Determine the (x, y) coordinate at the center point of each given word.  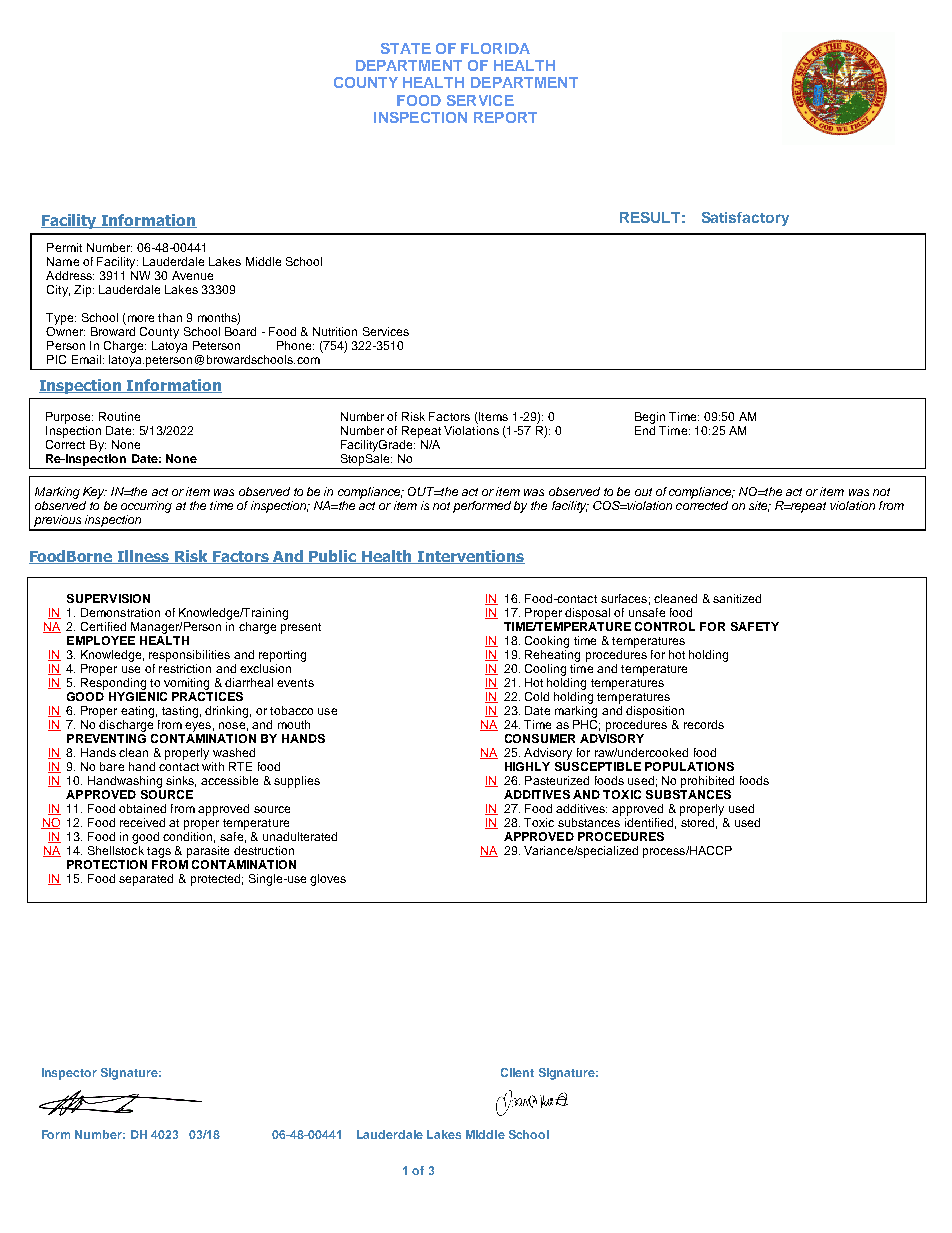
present (301, 628)
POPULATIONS (689, 766)
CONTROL (665, 626)
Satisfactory (745, 219)
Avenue (192, 275)
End (645, 429)
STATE (406, 48)
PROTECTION (107, 864)
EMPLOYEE (101, 640)
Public (333, 557)
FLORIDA (495, 48)
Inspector (69, 1074)
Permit (64, 247)
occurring (146, 507)
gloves (328, 880)
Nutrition (335, 331)
